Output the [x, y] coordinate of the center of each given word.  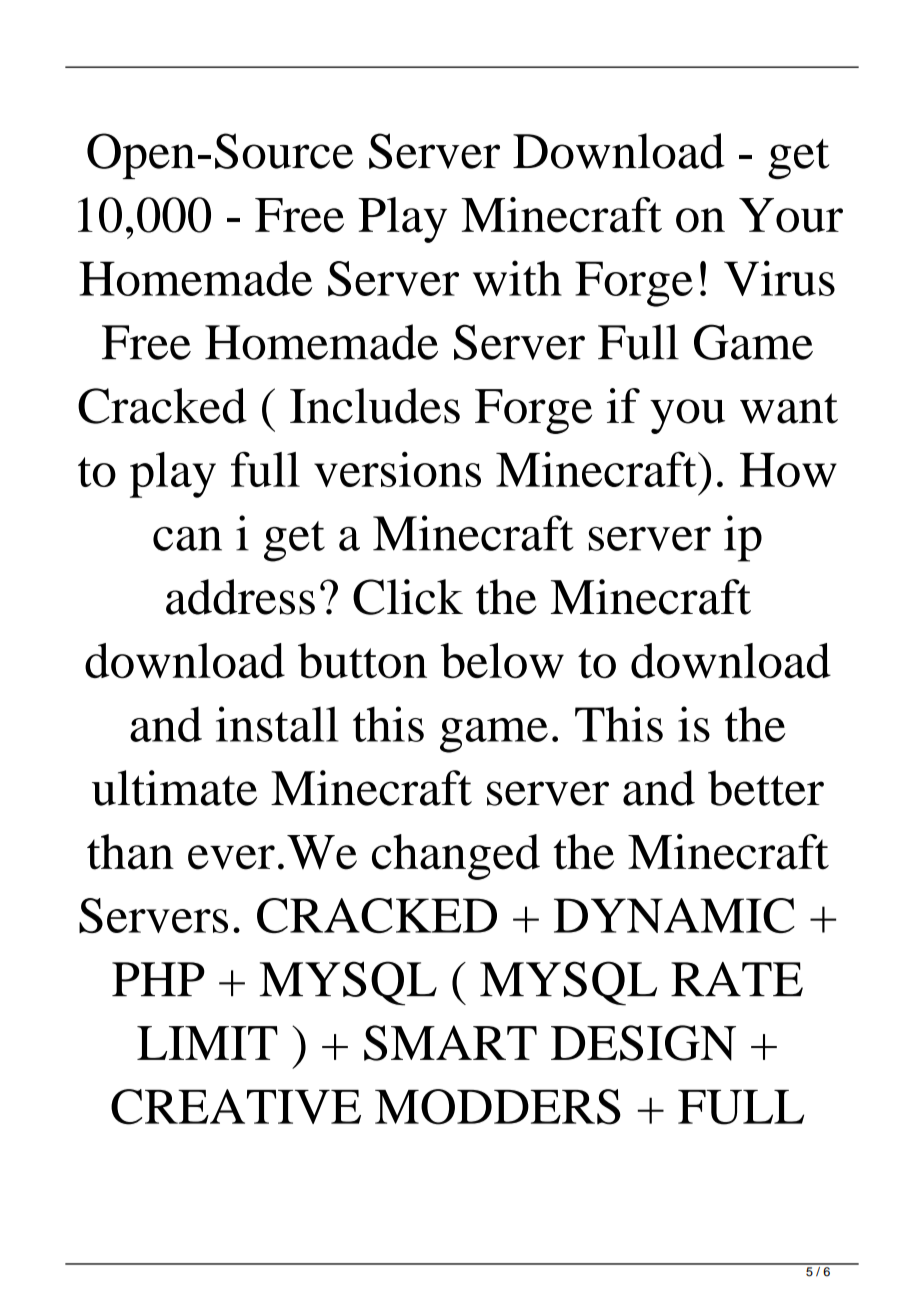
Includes [375, 406]
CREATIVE [236, 1107]
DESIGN [643, 1043]
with [517, 278]
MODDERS [498, 1107]
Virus [779, 278]
